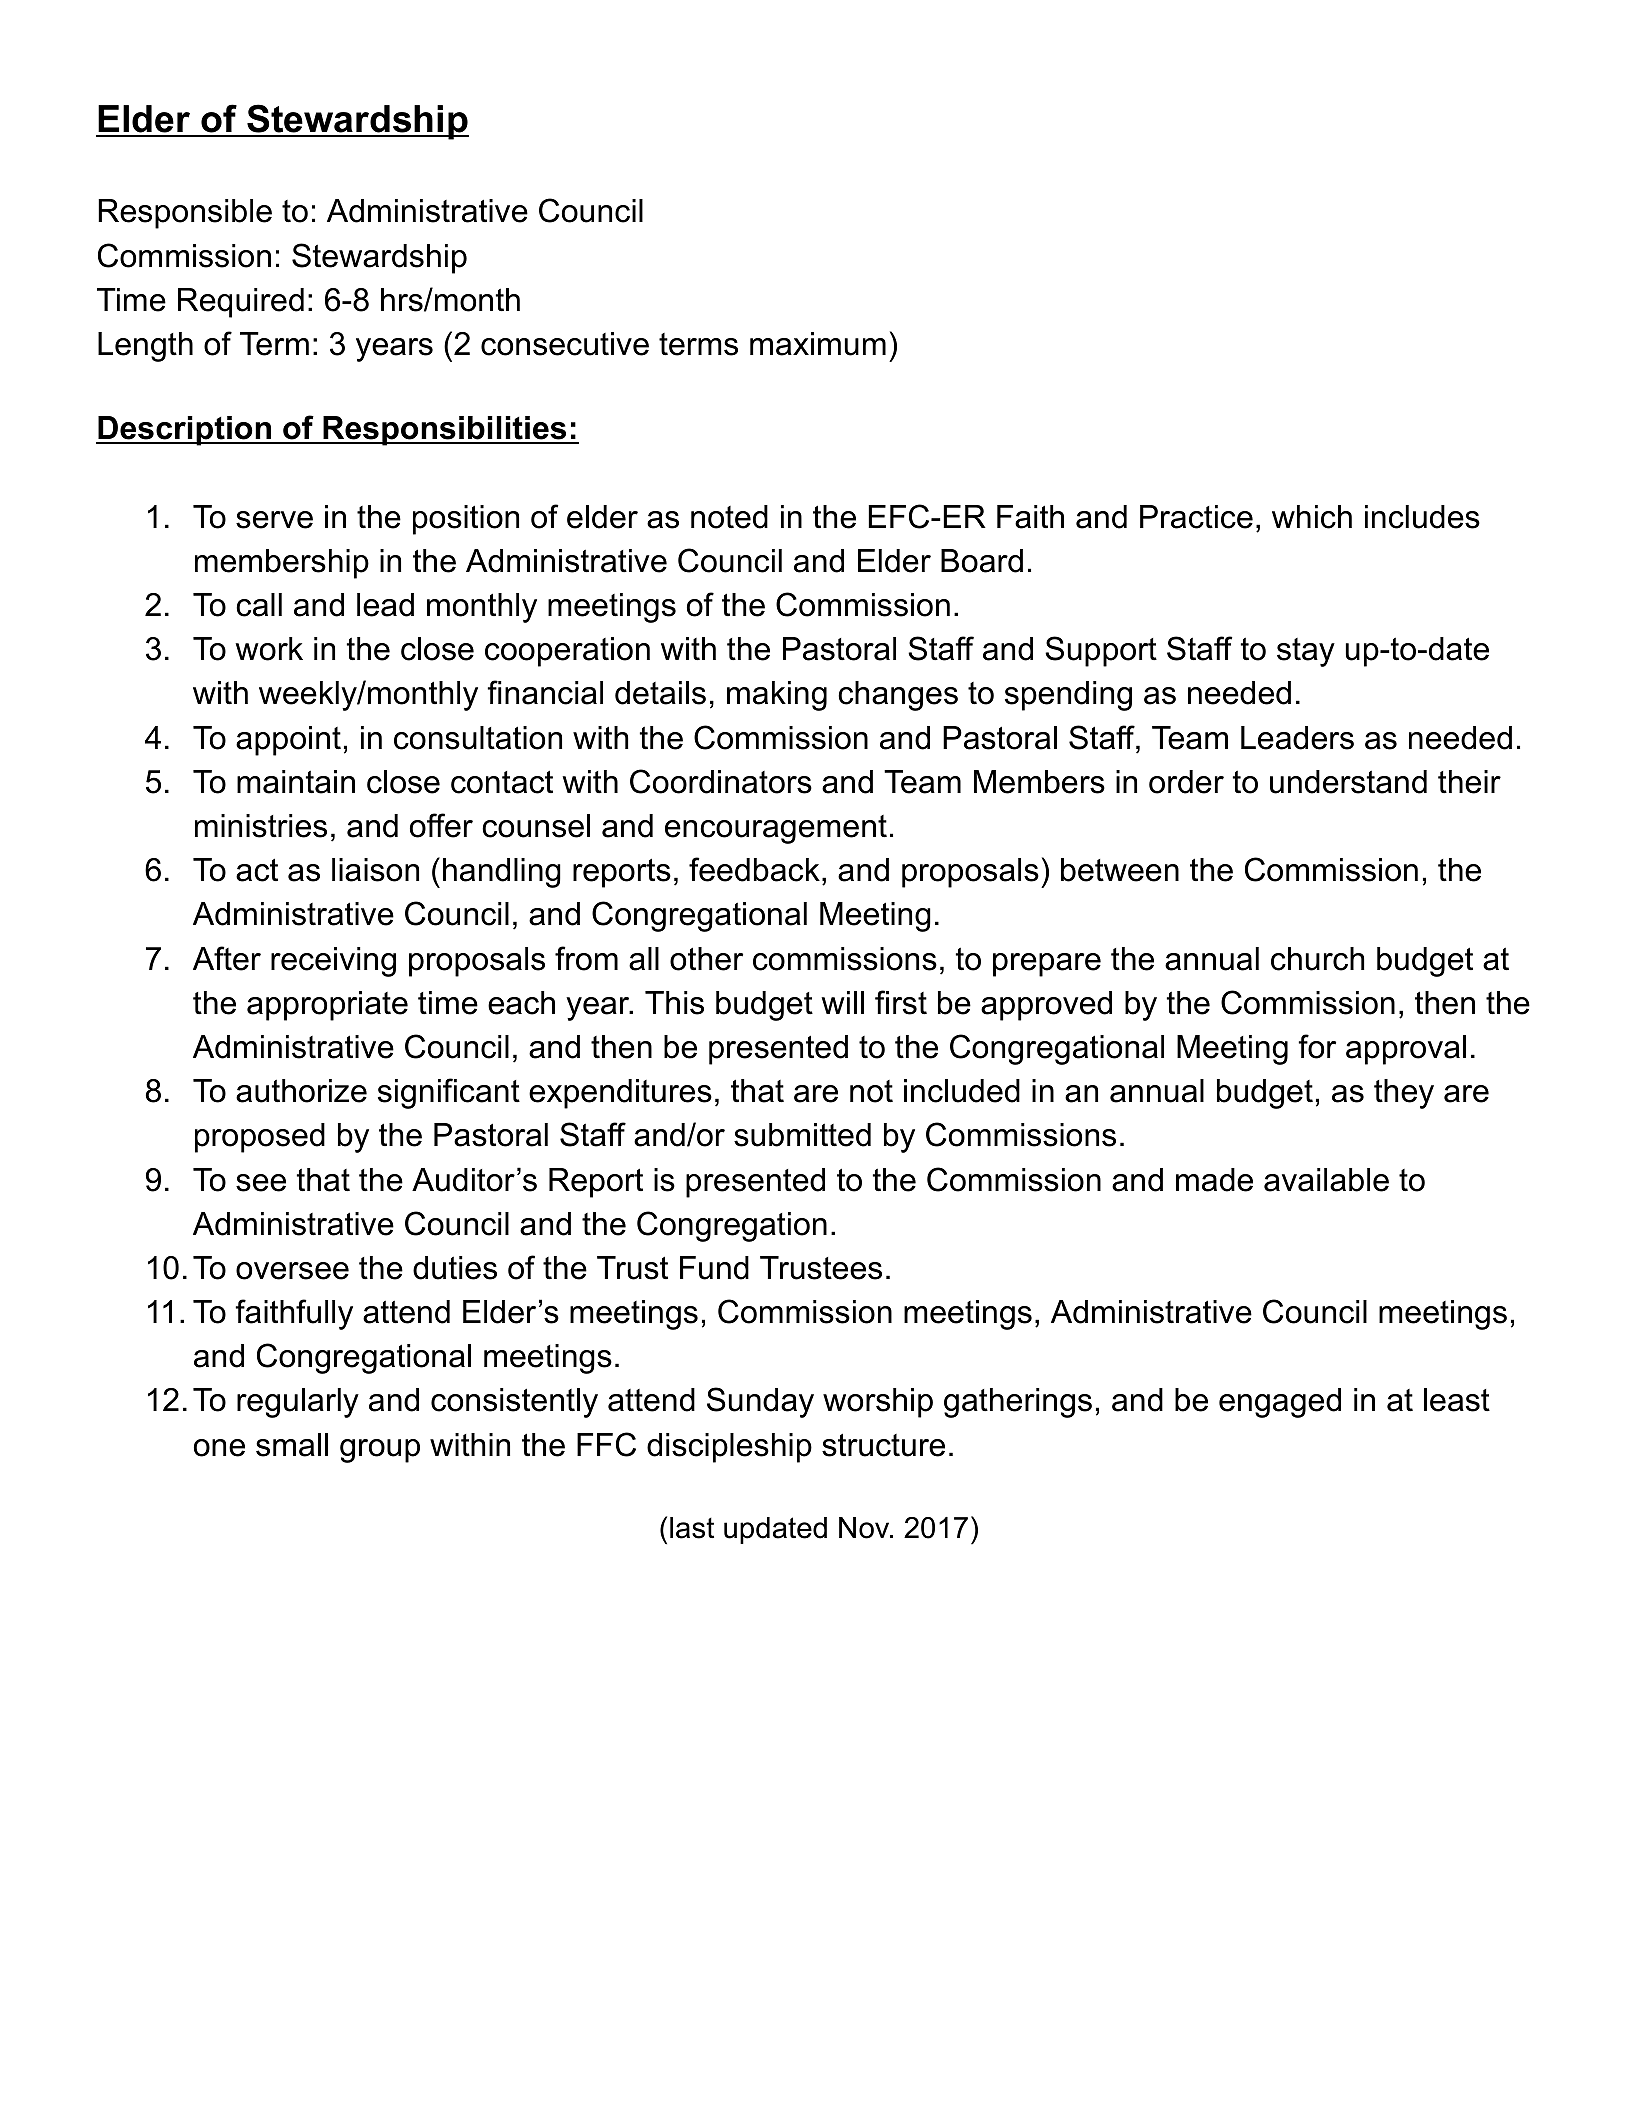  I want to click on authorize, so click(301, 1091).
